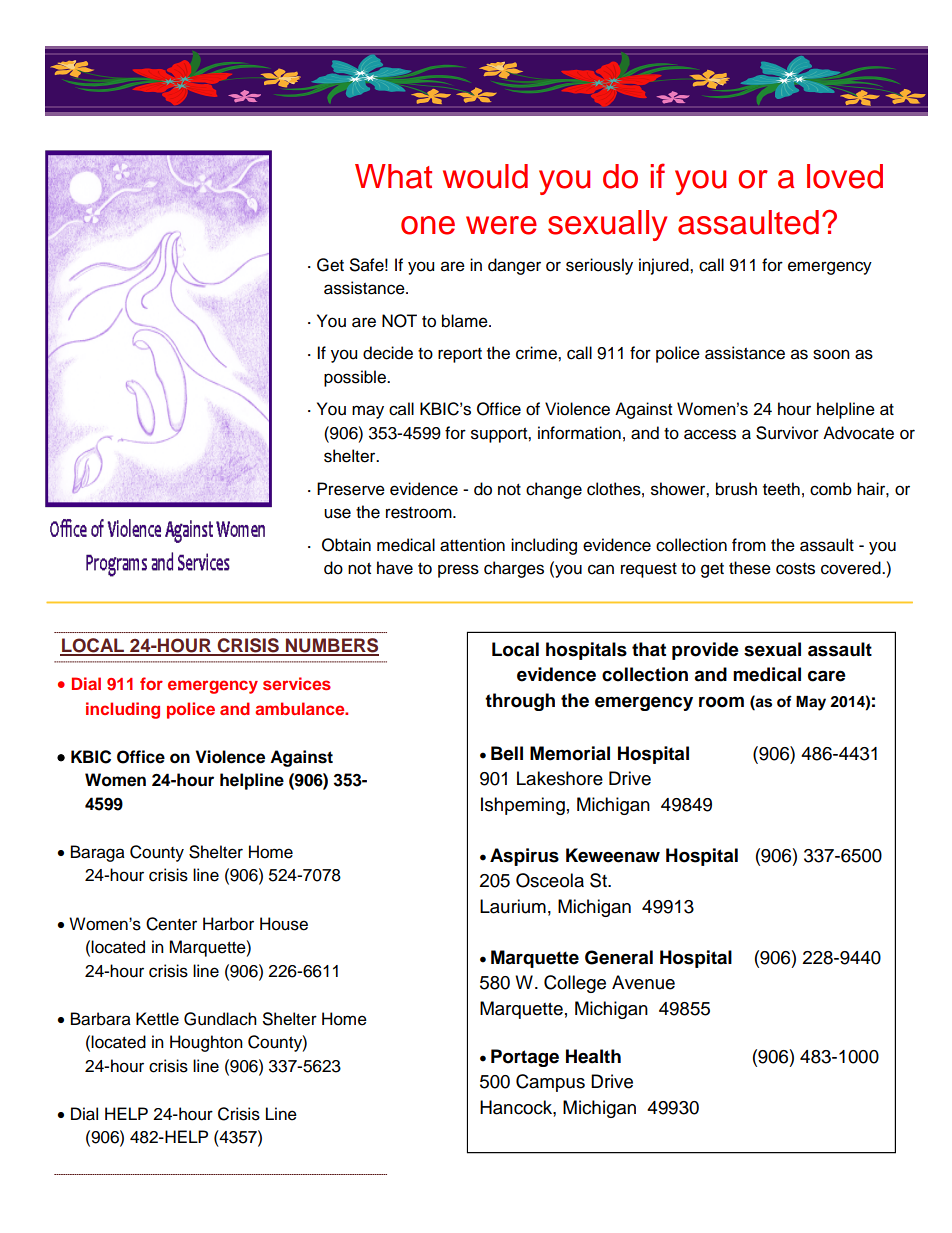  Describe the element at coordinates (501, 225) in the page. I see `were` at that location.
